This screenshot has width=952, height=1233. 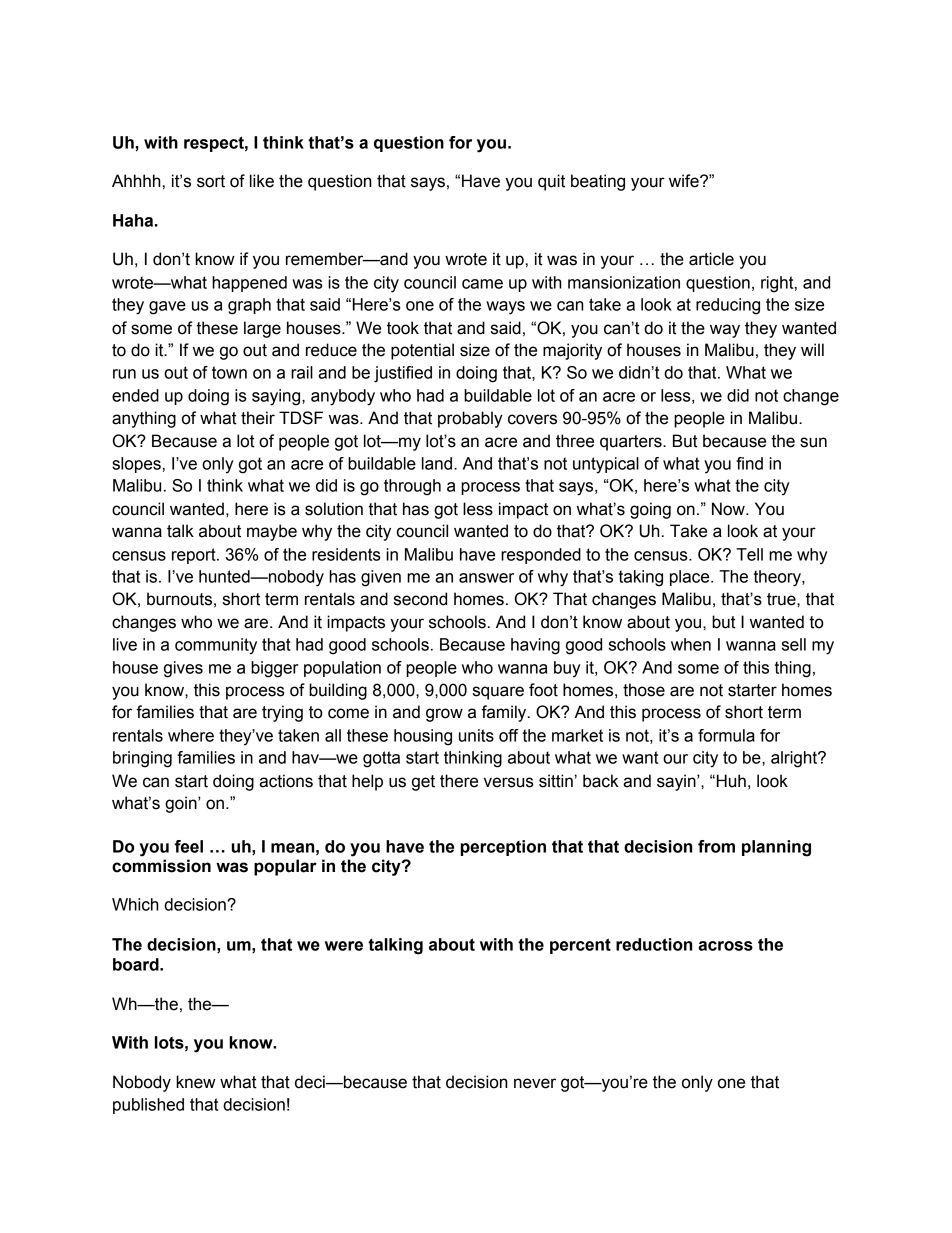 I want to click on across, so click(x=725, y=946).
